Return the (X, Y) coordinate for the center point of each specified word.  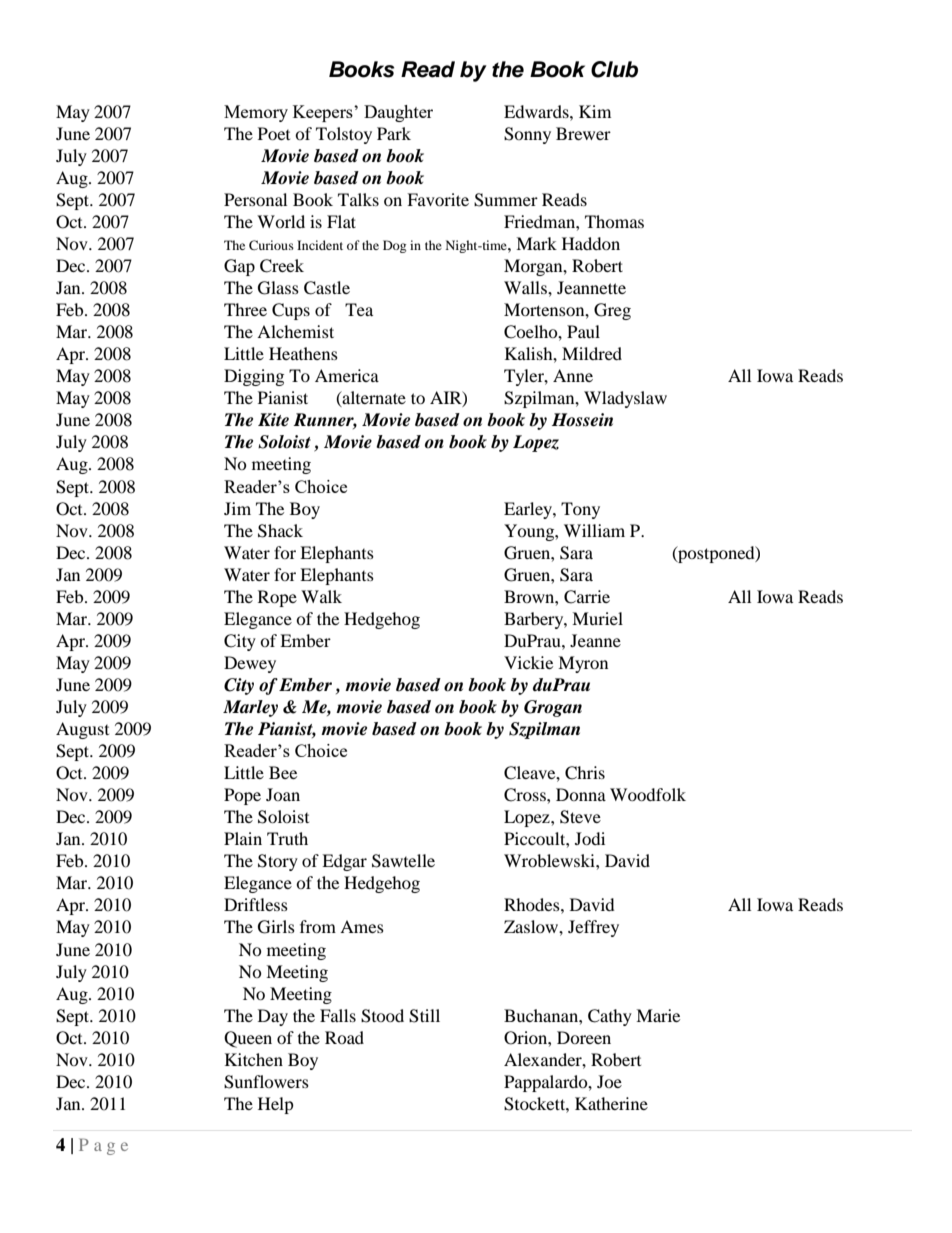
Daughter (398, 113)
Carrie (587, 597)
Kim (595, 111)
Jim (237, 508)
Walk (321, 596)
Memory (256, 113)
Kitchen (254, 1059)
